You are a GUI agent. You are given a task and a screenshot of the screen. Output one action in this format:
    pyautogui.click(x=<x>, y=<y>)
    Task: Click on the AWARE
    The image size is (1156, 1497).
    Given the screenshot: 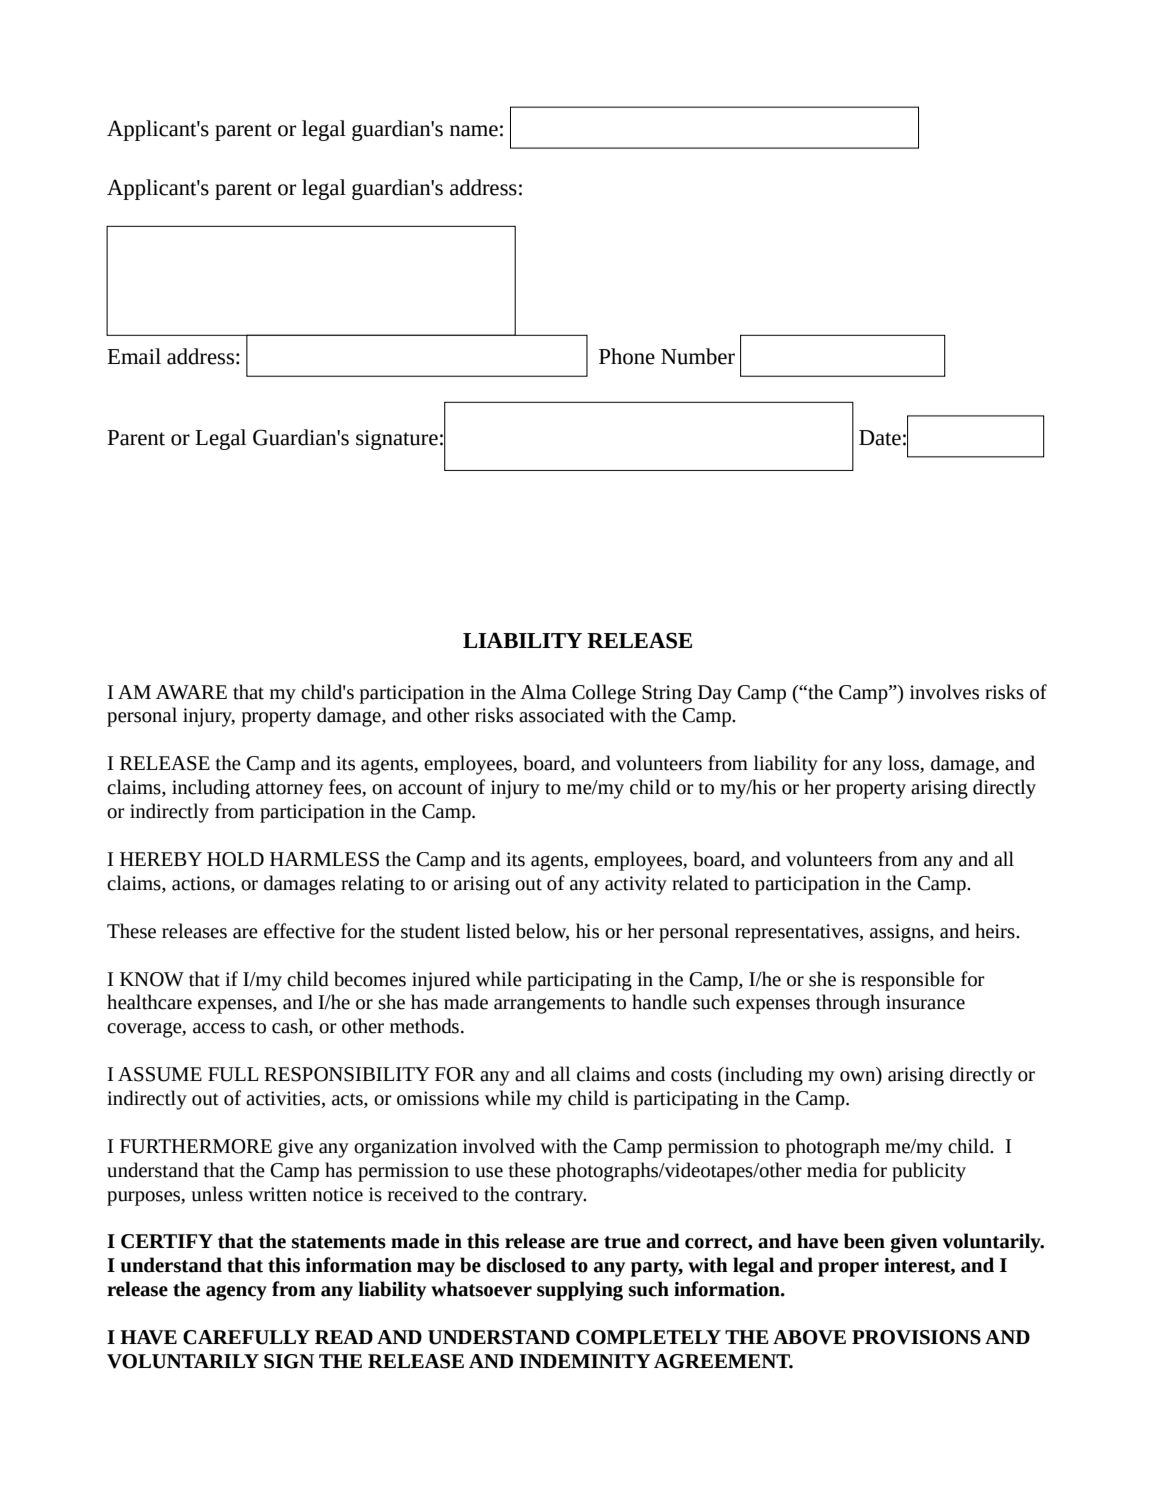 What is the action you would take?
    pyautogui.click(x=191, y=692)
